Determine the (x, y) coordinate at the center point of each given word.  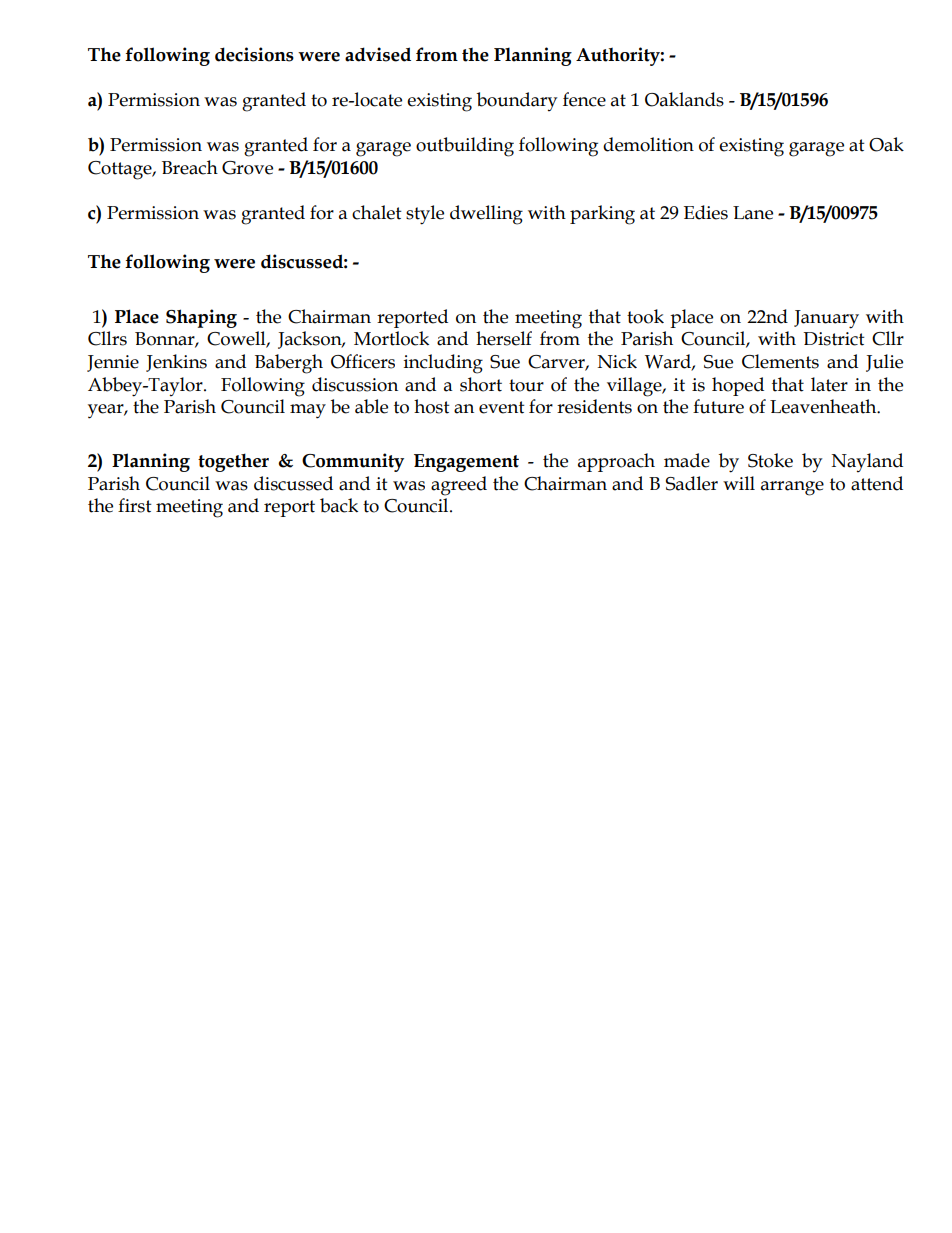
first (135, 505)
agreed (459, 486)
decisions (254, 54)
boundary (517, 101)
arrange (792, 488)
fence (584, 99)
